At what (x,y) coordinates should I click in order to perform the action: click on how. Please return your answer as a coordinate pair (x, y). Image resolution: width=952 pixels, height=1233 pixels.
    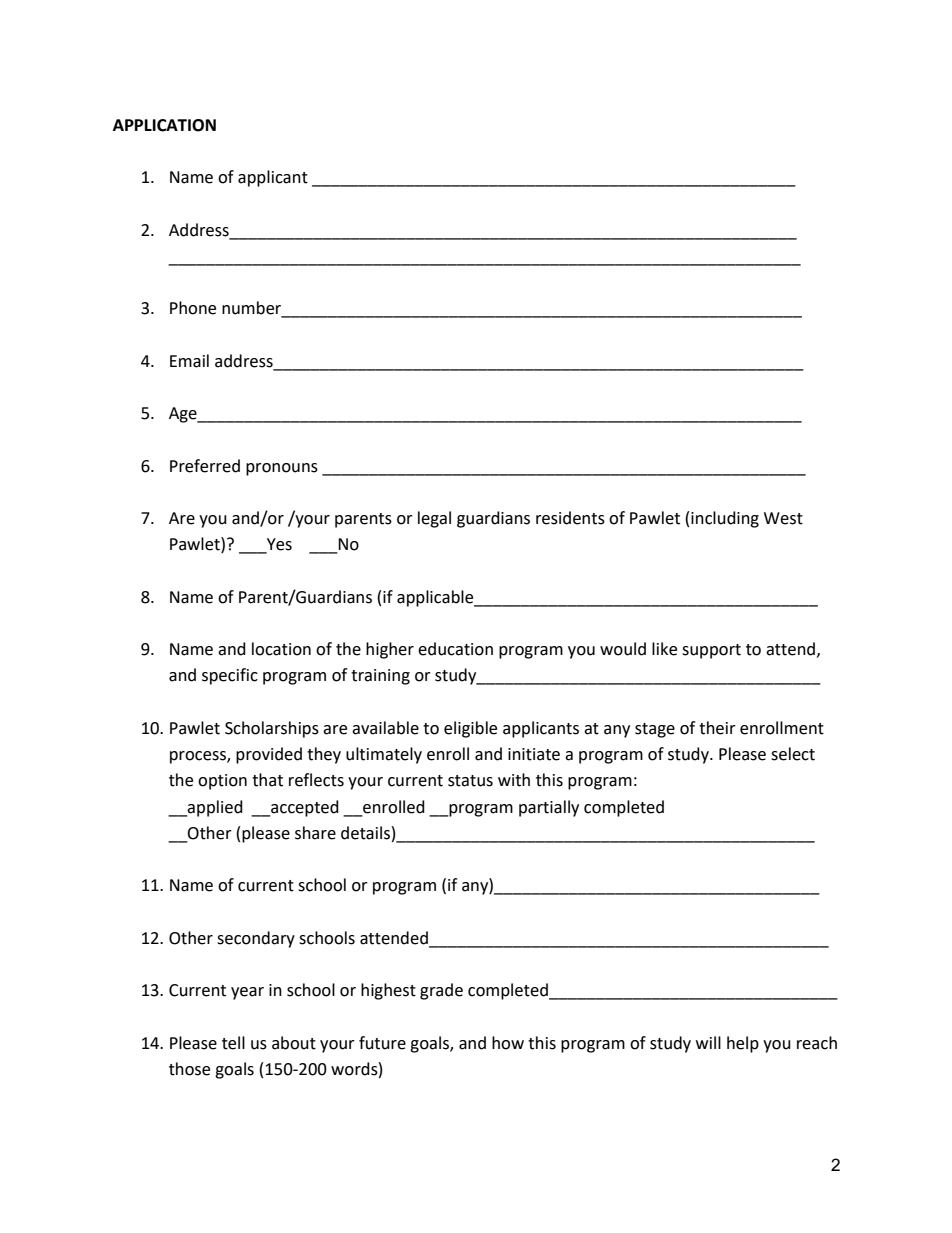
    Looking at the image, I should click on (508, 1043).
